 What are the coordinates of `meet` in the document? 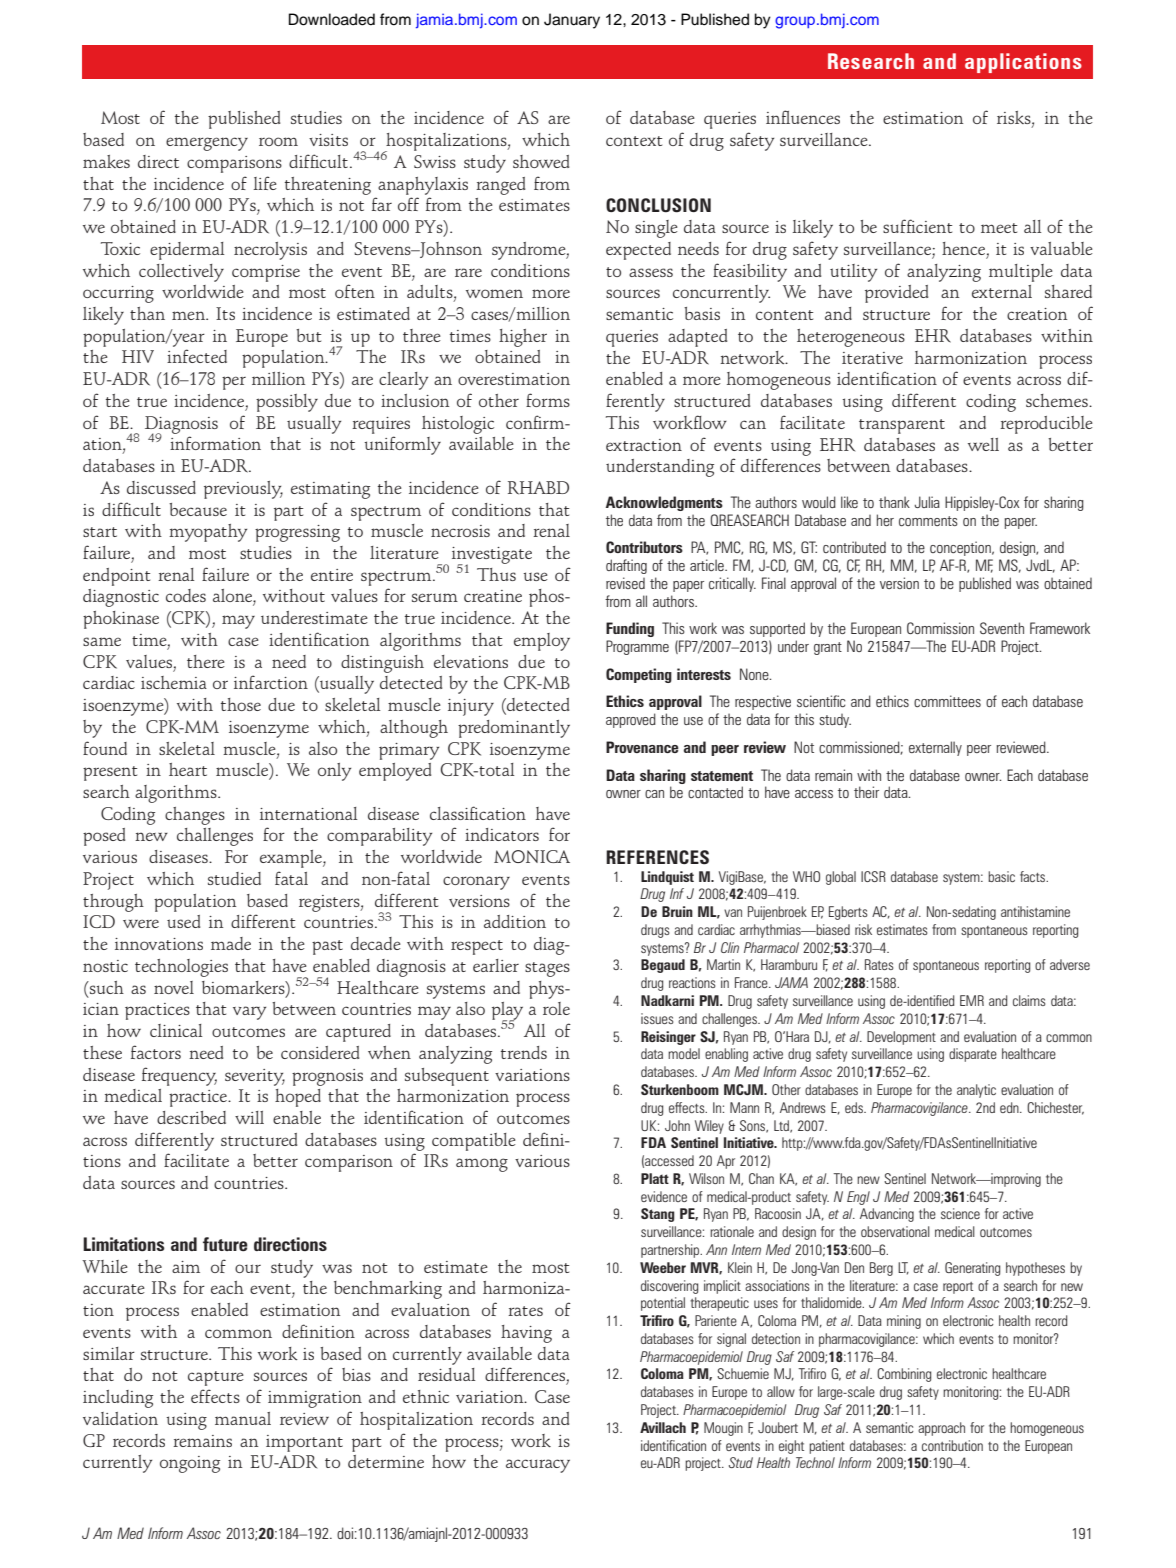 It's located at (999, 228).
